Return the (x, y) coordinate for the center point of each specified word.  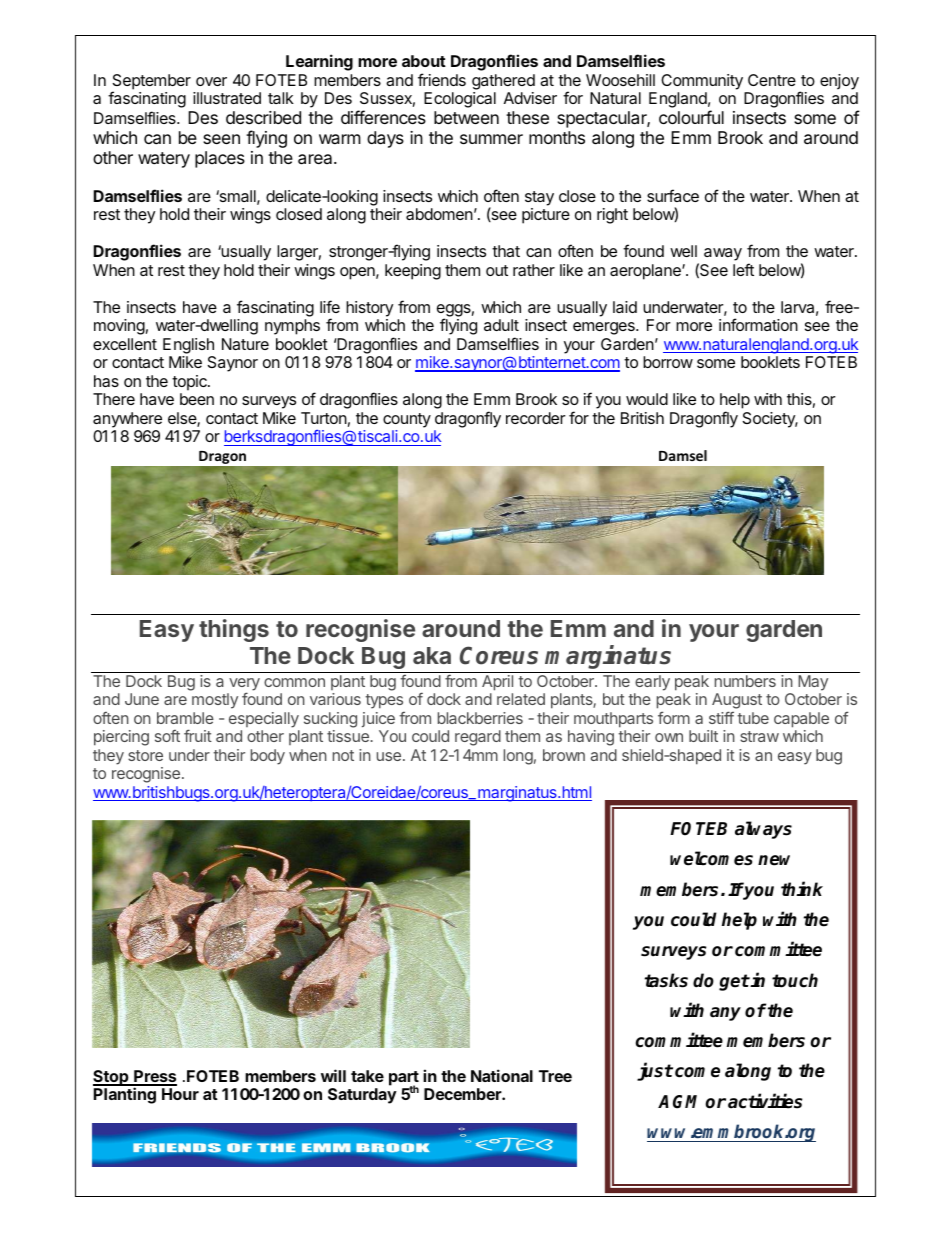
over (211, 81)
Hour (180, 1094)
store (145, 755)
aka (432, 655)
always (763, 830)
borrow (668, 362)
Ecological (460, 100)
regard (478, 738)
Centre (772, 80)
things (234, 630)
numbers (745, 681)
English (188, 346)
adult (501, 325)
